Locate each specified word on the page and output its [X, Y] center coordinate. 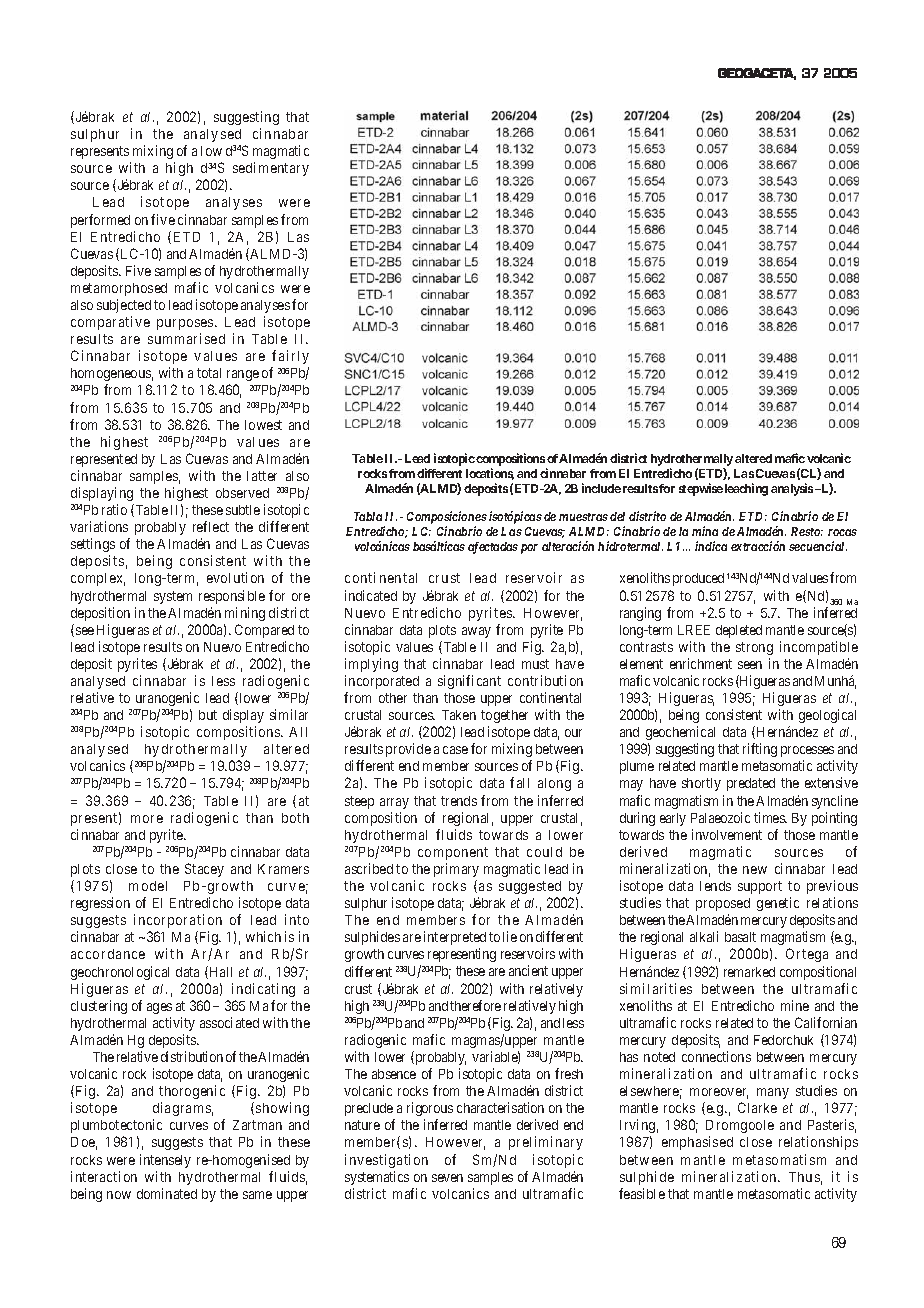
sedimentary [271, 169]
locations [490, 474]
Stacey [204, 870]
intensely [165, 1161]
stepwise [701, 489]
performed [100, 221]
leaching [746, 489]
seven [447, 1178]
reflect [211, 526]
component [453, 853]
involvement [727, 834]
